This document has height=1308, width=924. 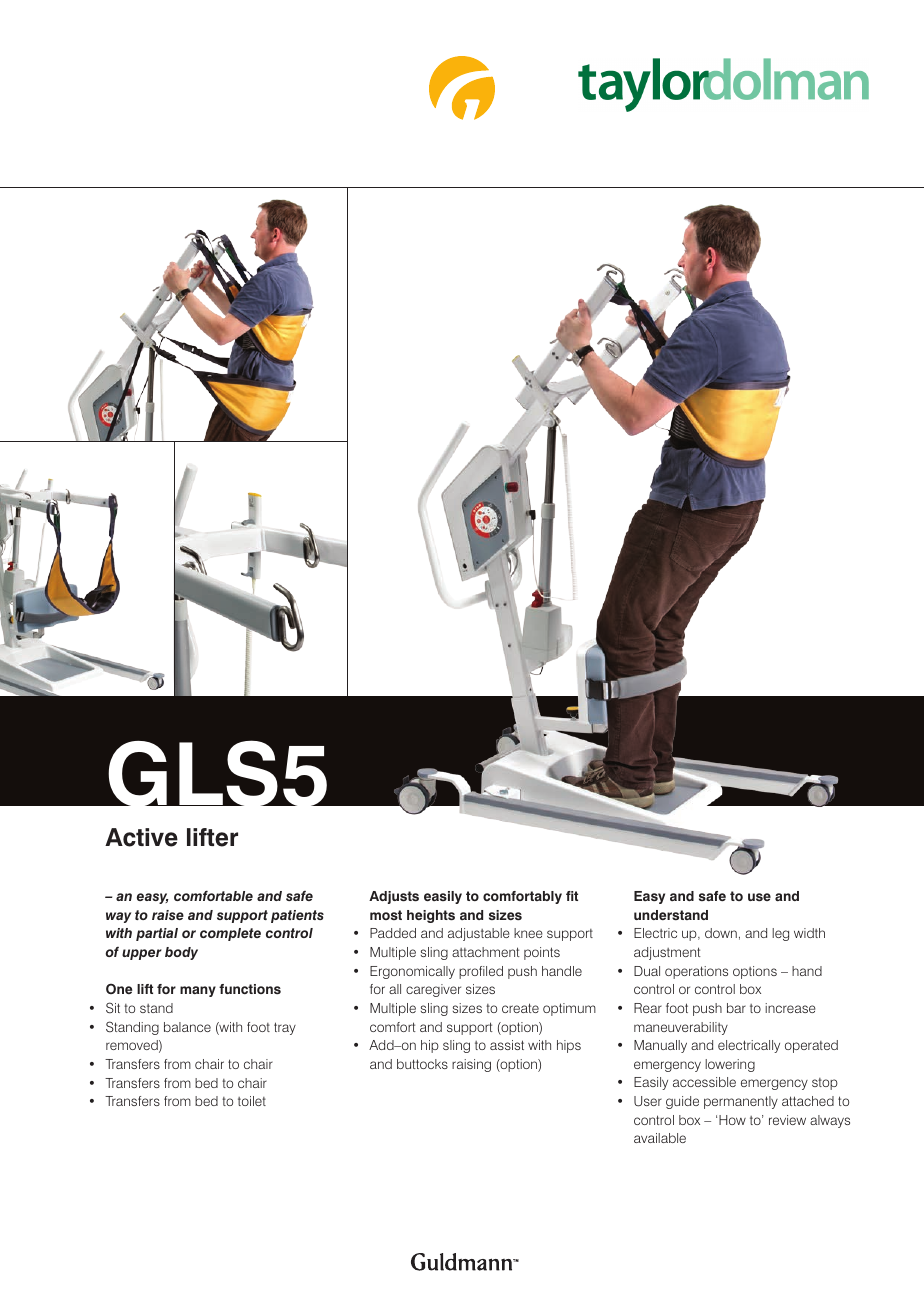 I want to click on assist, so click(x=507, y=1045).
